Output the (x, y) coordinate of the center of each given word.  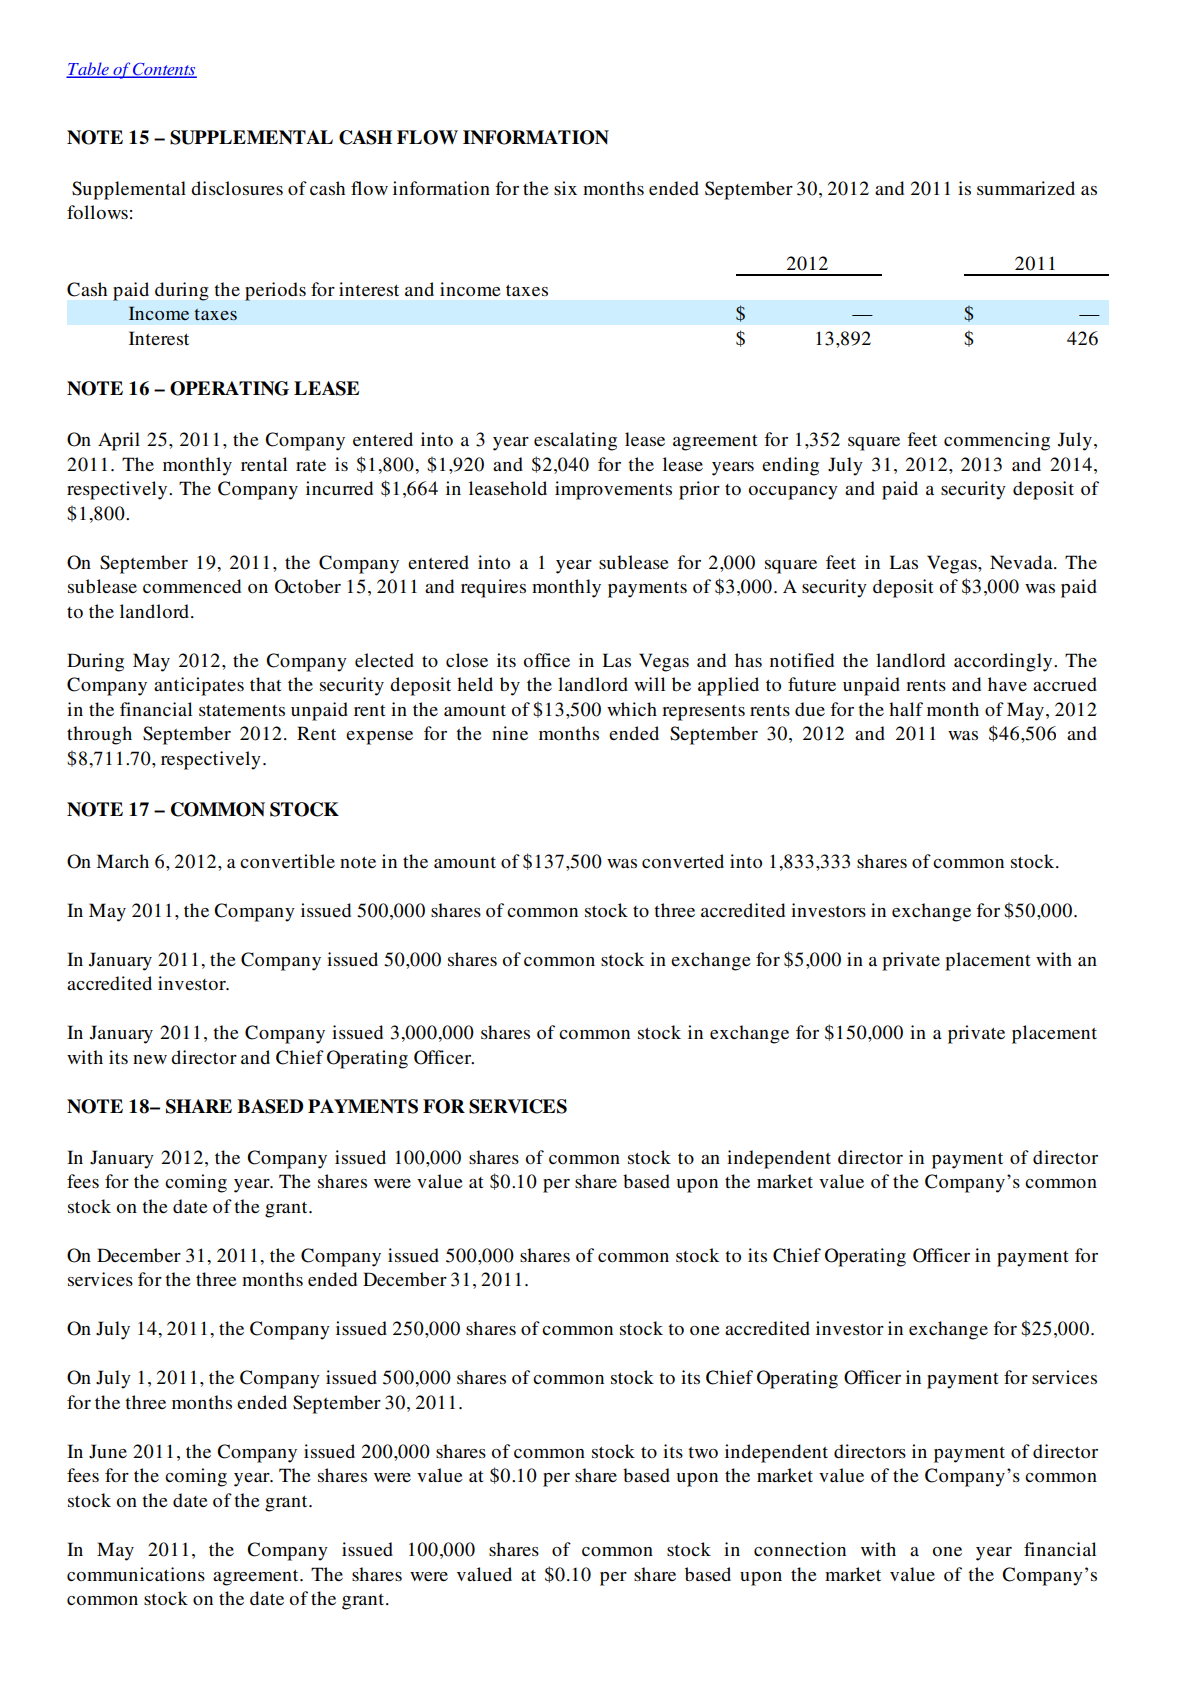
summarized (1026, 188)
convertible (287, 861)
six (565, 188)
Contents (164, 70)
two (703, 1452)
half (906, 709)
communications (136, 1574)
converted (683, 861)
